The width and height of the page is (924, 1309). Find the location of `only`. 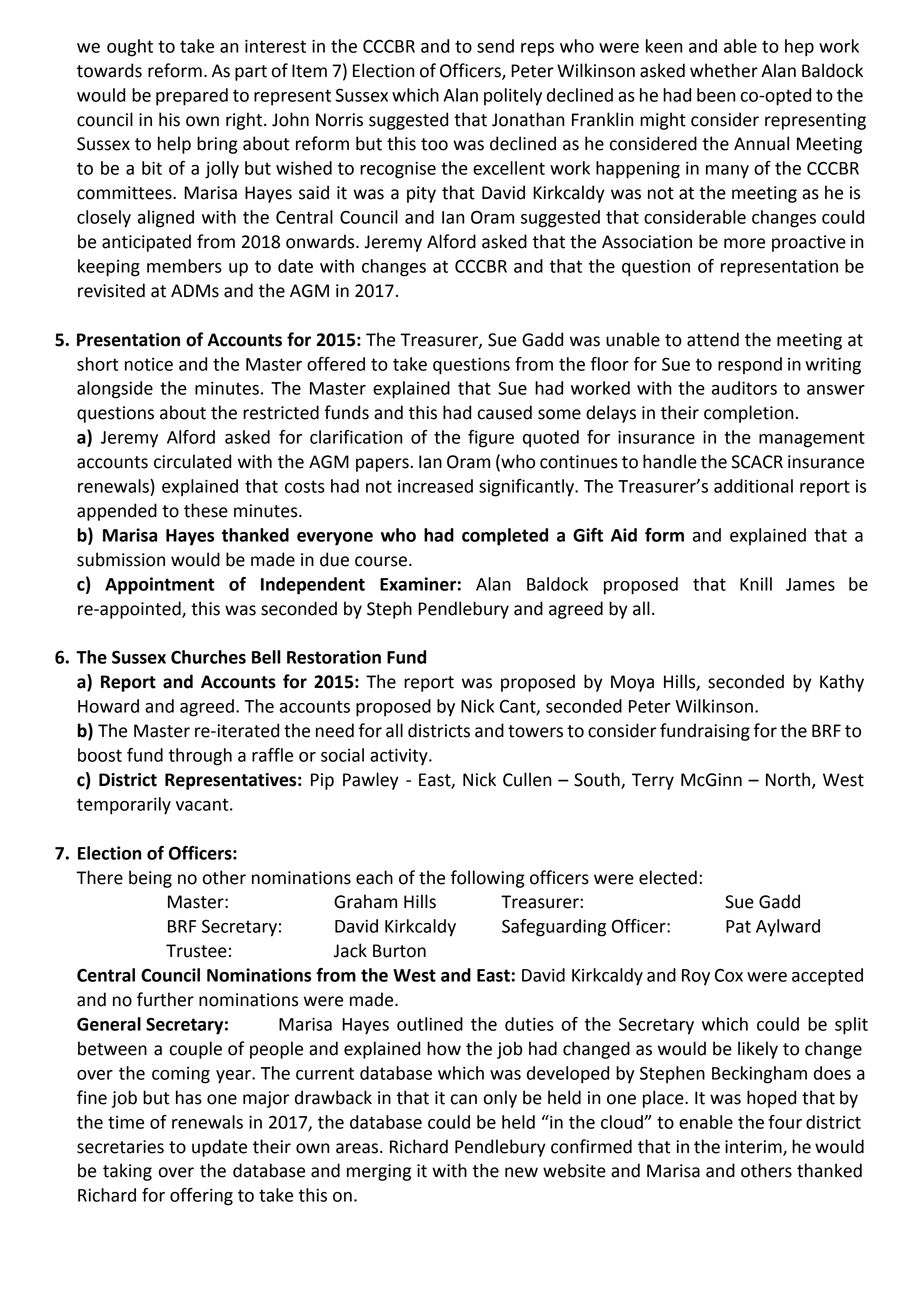

only is located at coordinates (500, 1099).
